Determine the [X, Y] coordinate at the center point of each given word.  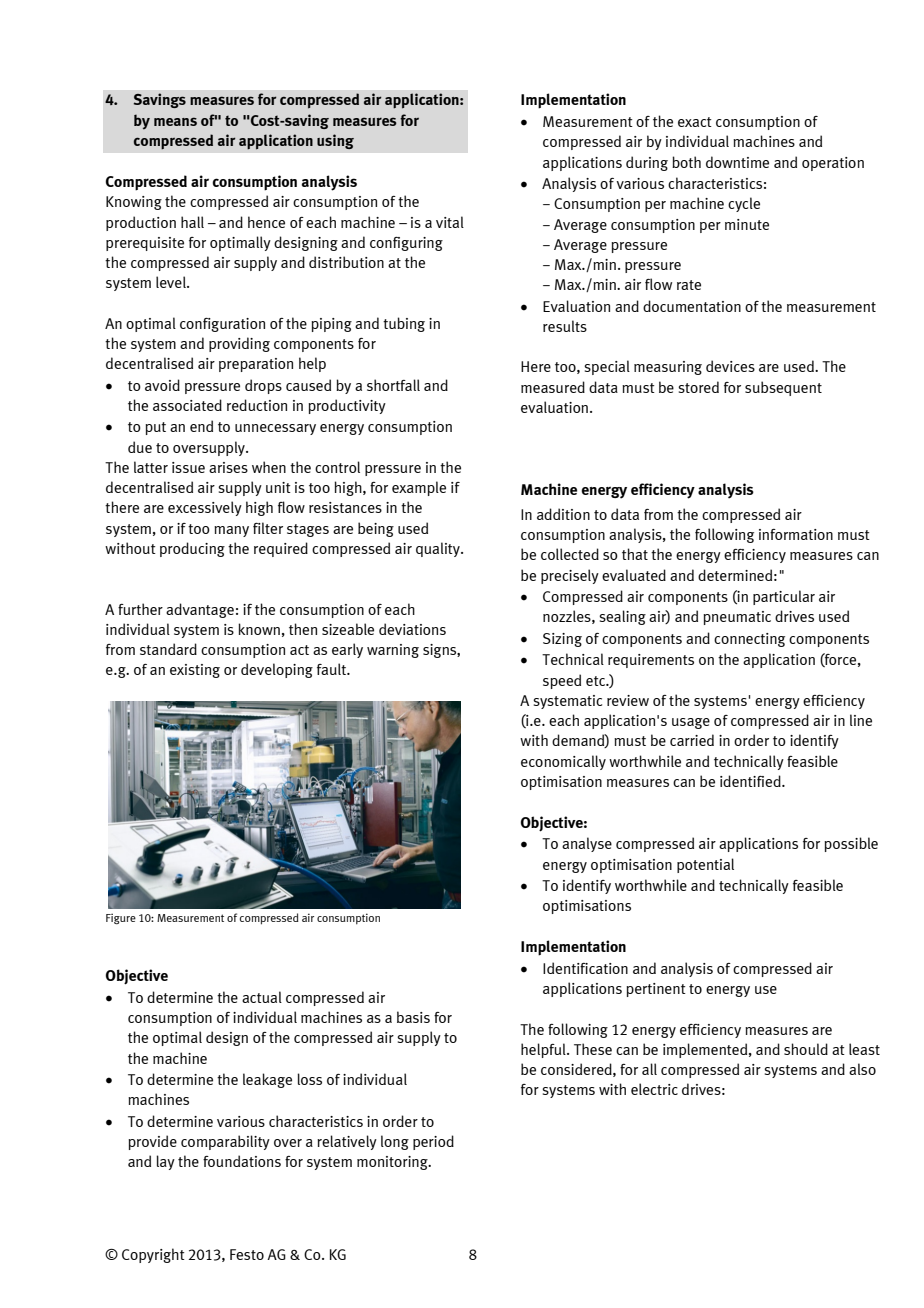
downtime [737, 162]
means [175, 121]
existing [195, 671]
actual [262, 997]
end [201, 426]
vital [450, 222]
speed [562, 681]
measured [553, 387]
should [806, 1049]
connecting [749, 640]
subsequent [783, 388]
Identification [585, 968]
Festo [247, 1254]
